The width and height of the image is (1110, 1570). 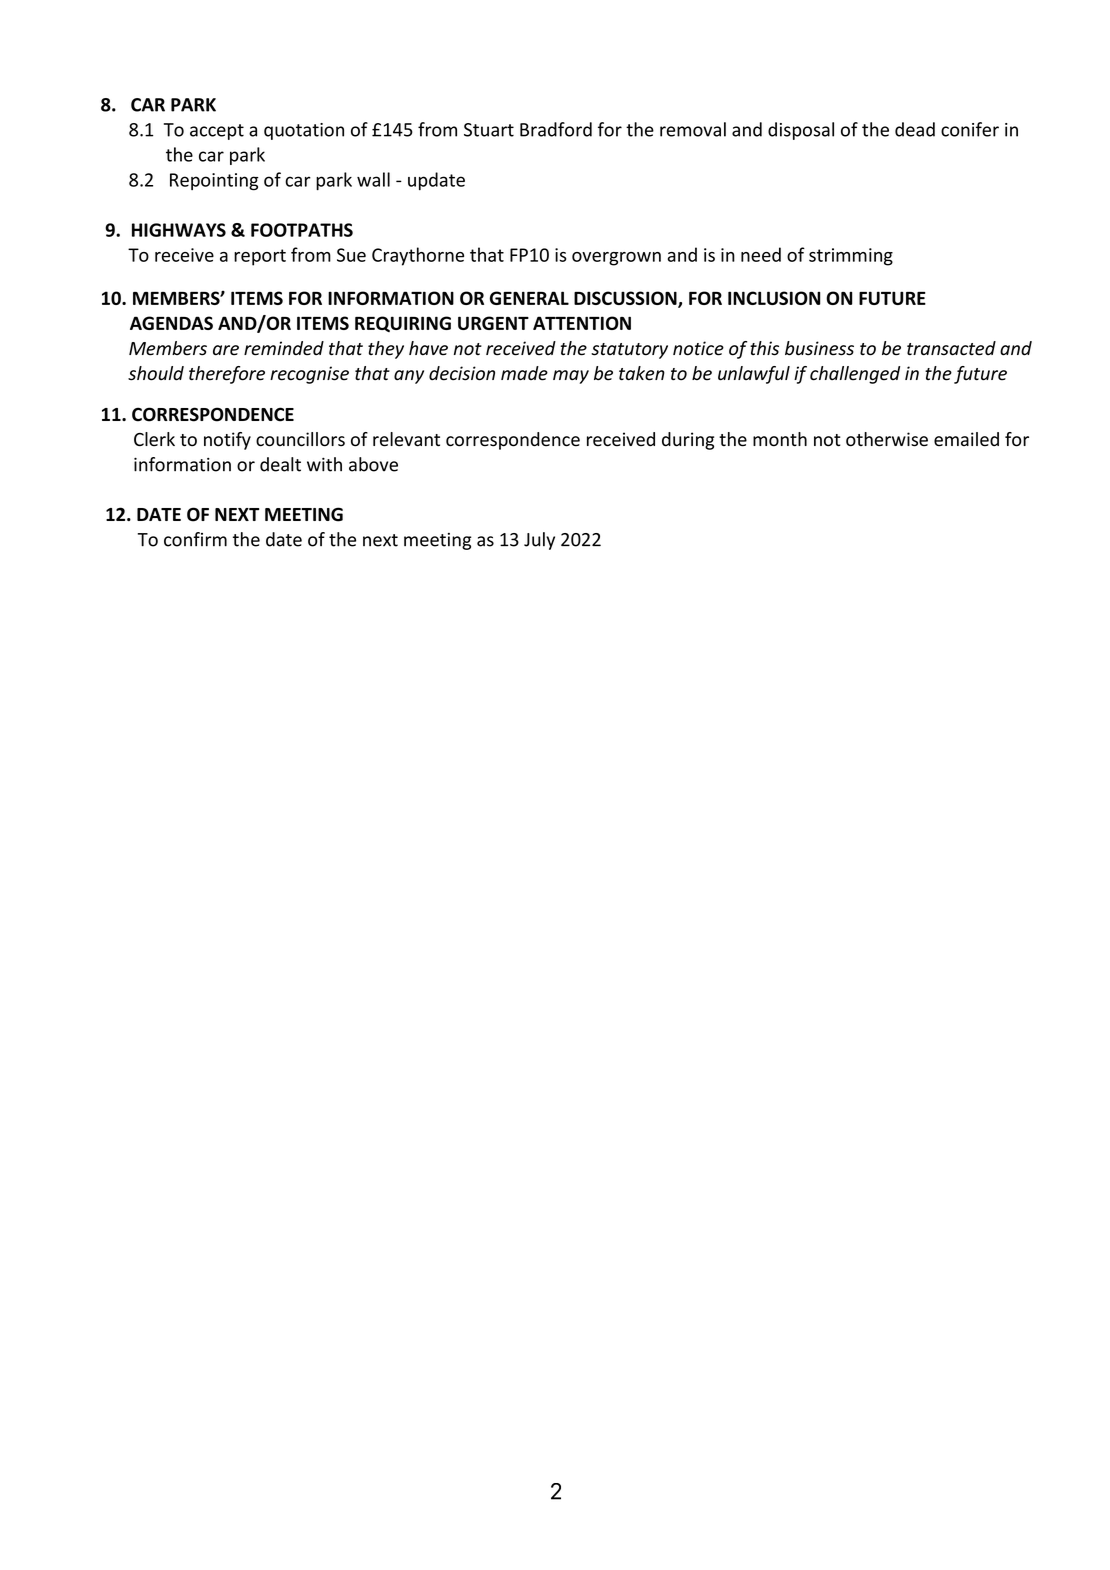 What do you see at coordinates (915, 129) in the image?
I see `dead` at bounding box center [915, 129].
